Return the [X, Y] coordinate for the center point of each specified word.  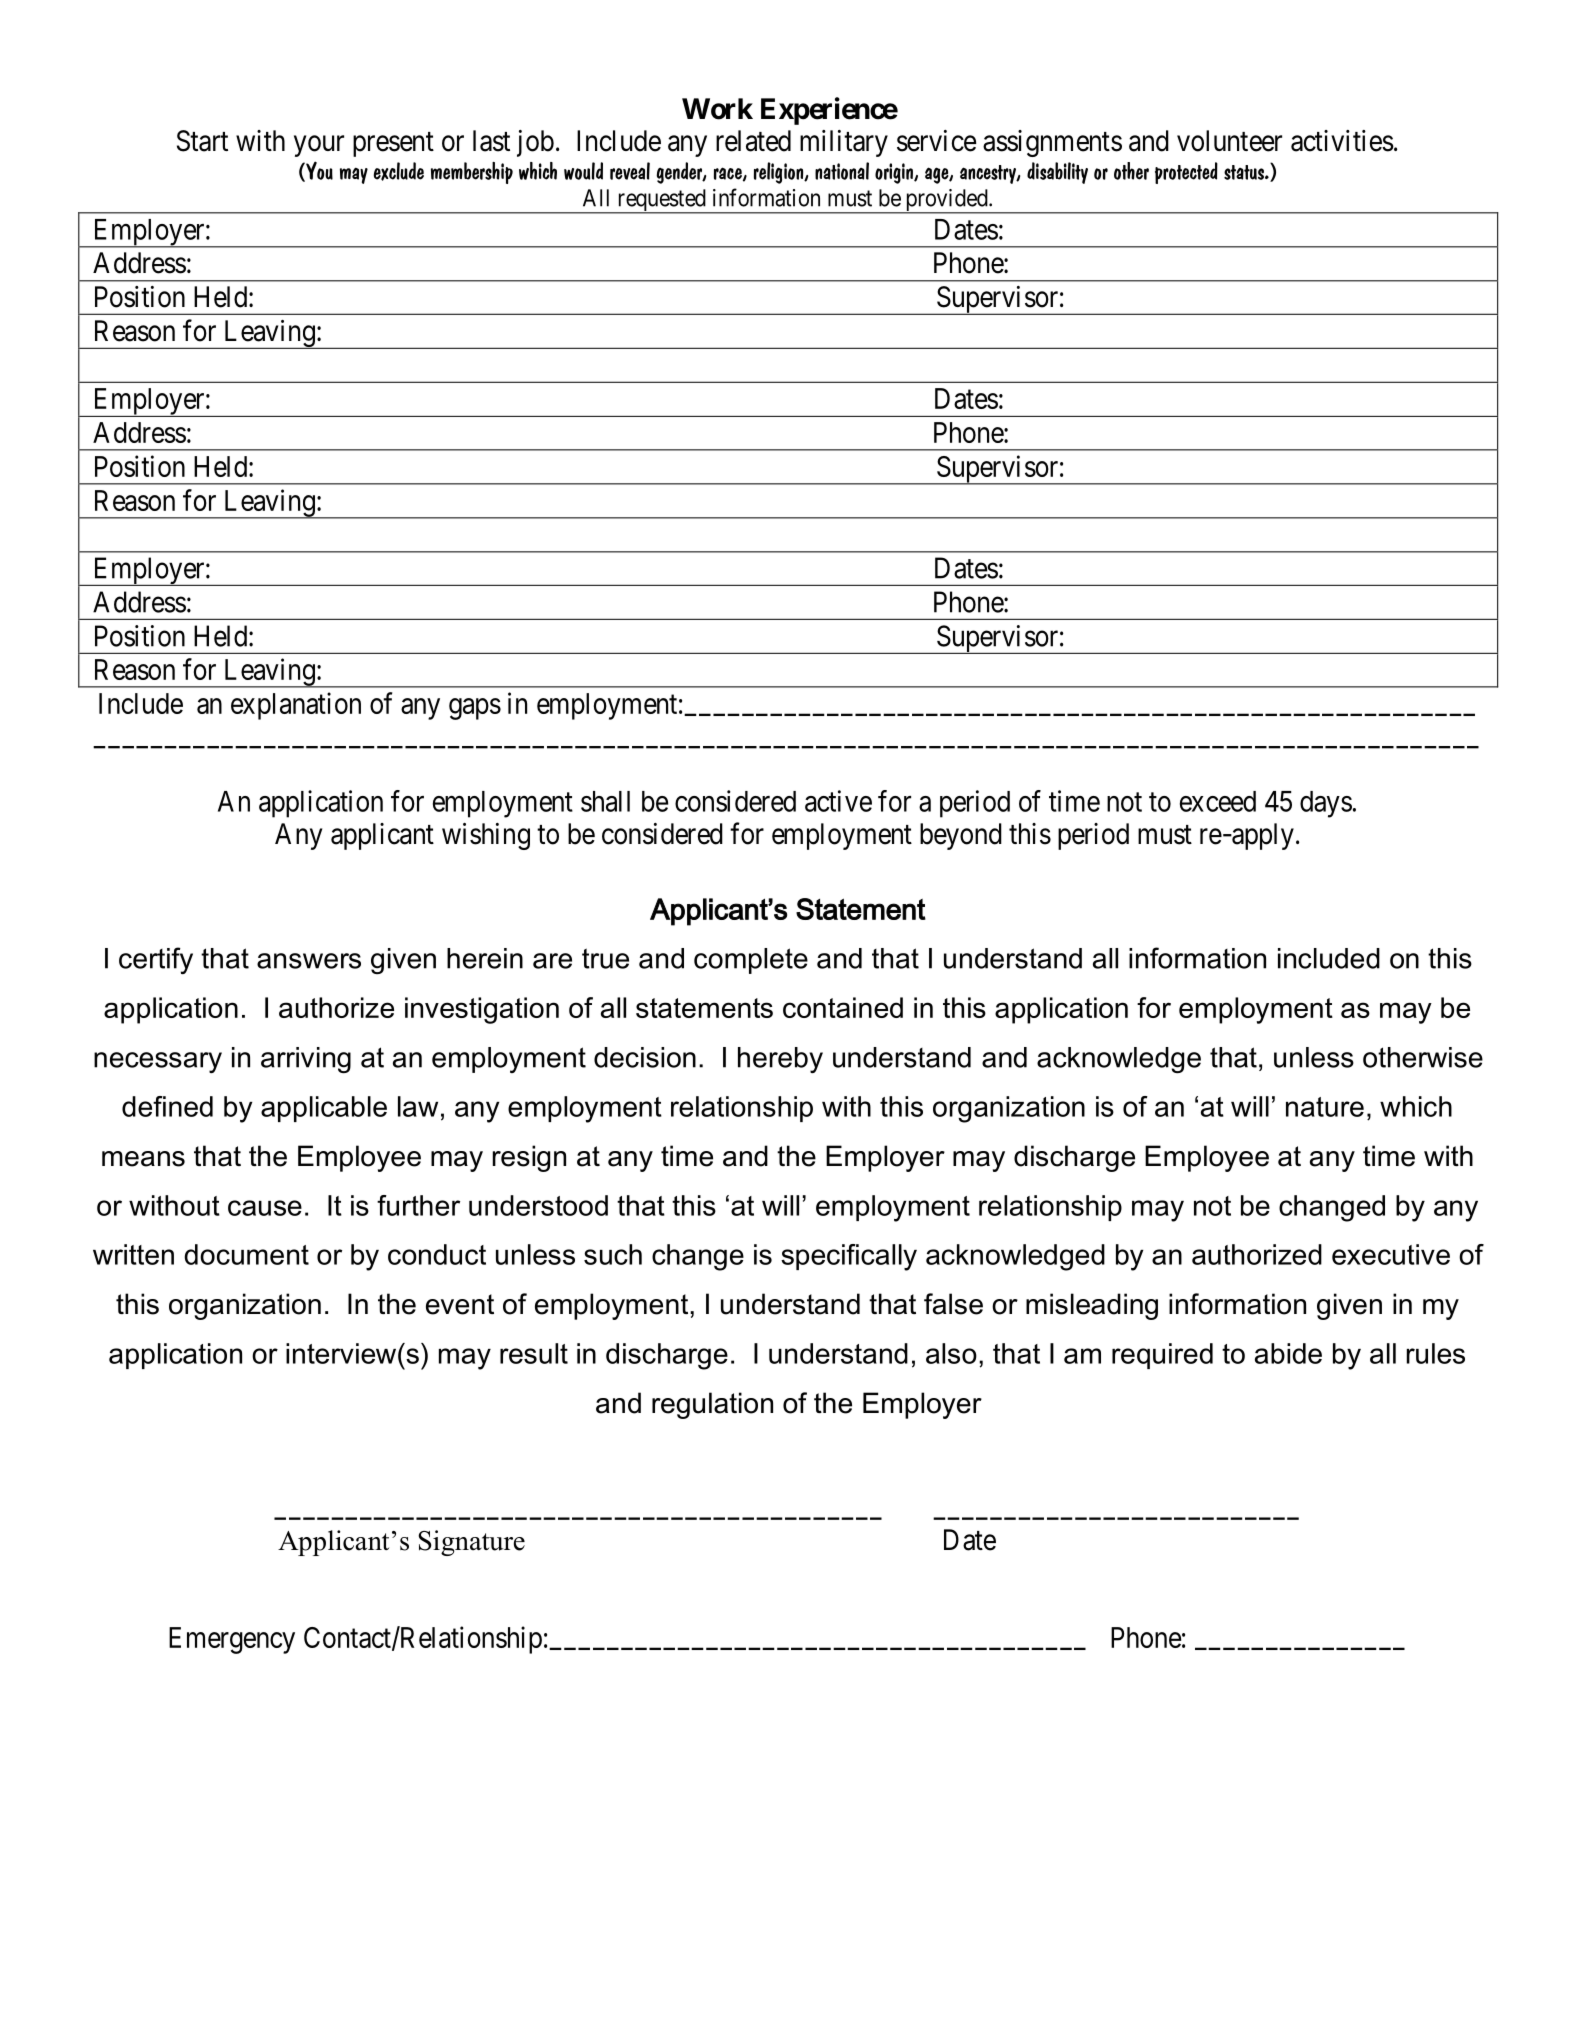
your [319, 146]
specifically [849, 1257]
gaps [475, 709]
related [753, 141]
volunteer [1229, 141]
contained [843, 1007]
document [246, 1254]
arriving [306, 1060]
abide [1288, 1353]
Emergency [232, 1640]
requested [661, 201]
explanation [296, 706]
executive [1391, 1254]
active [838, 801]
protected [1186, 173]
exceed [1218, 801]
